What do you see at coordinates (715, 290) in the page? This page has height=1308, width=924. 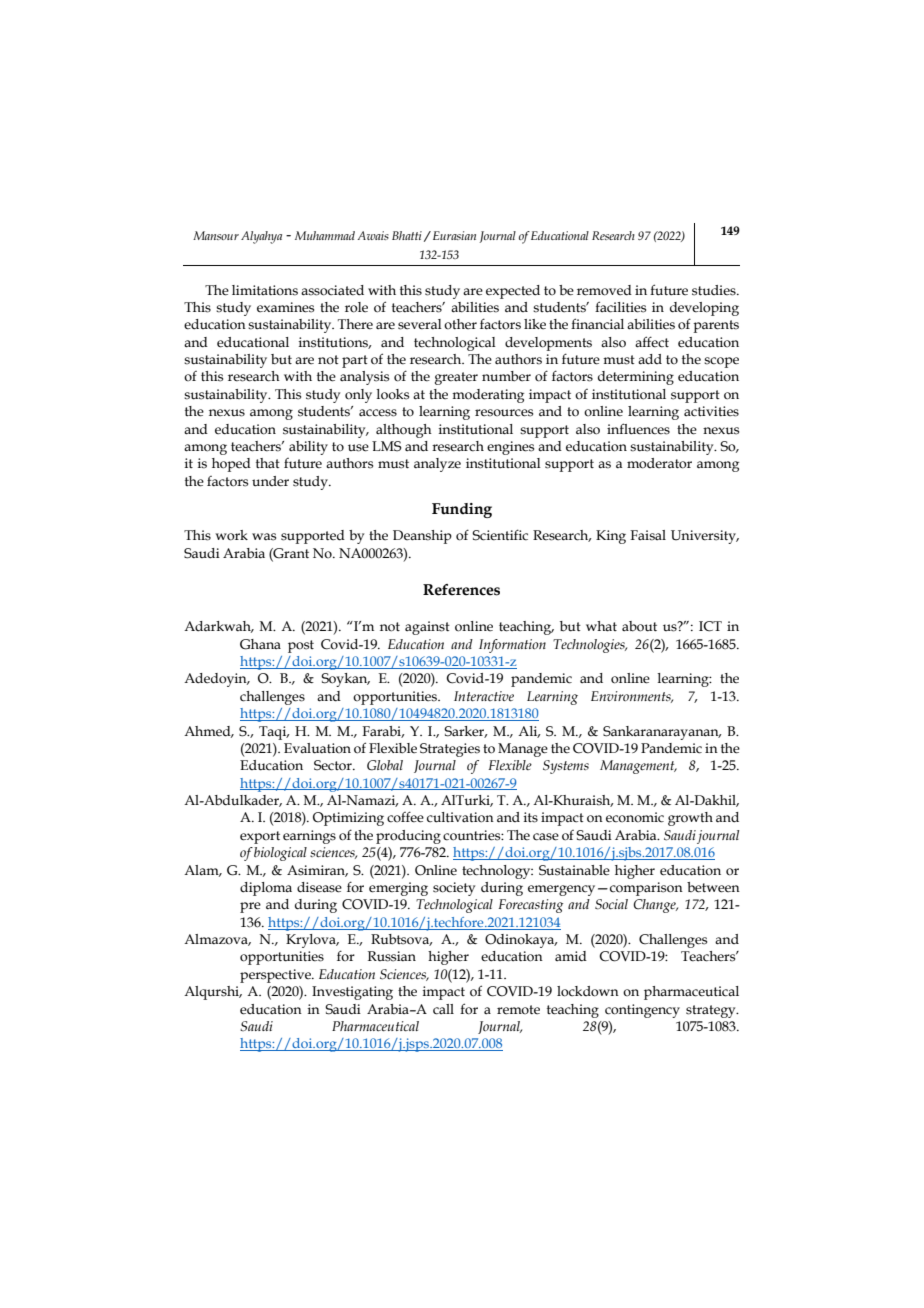 I see `studies` at bounding box center [715, 290].
